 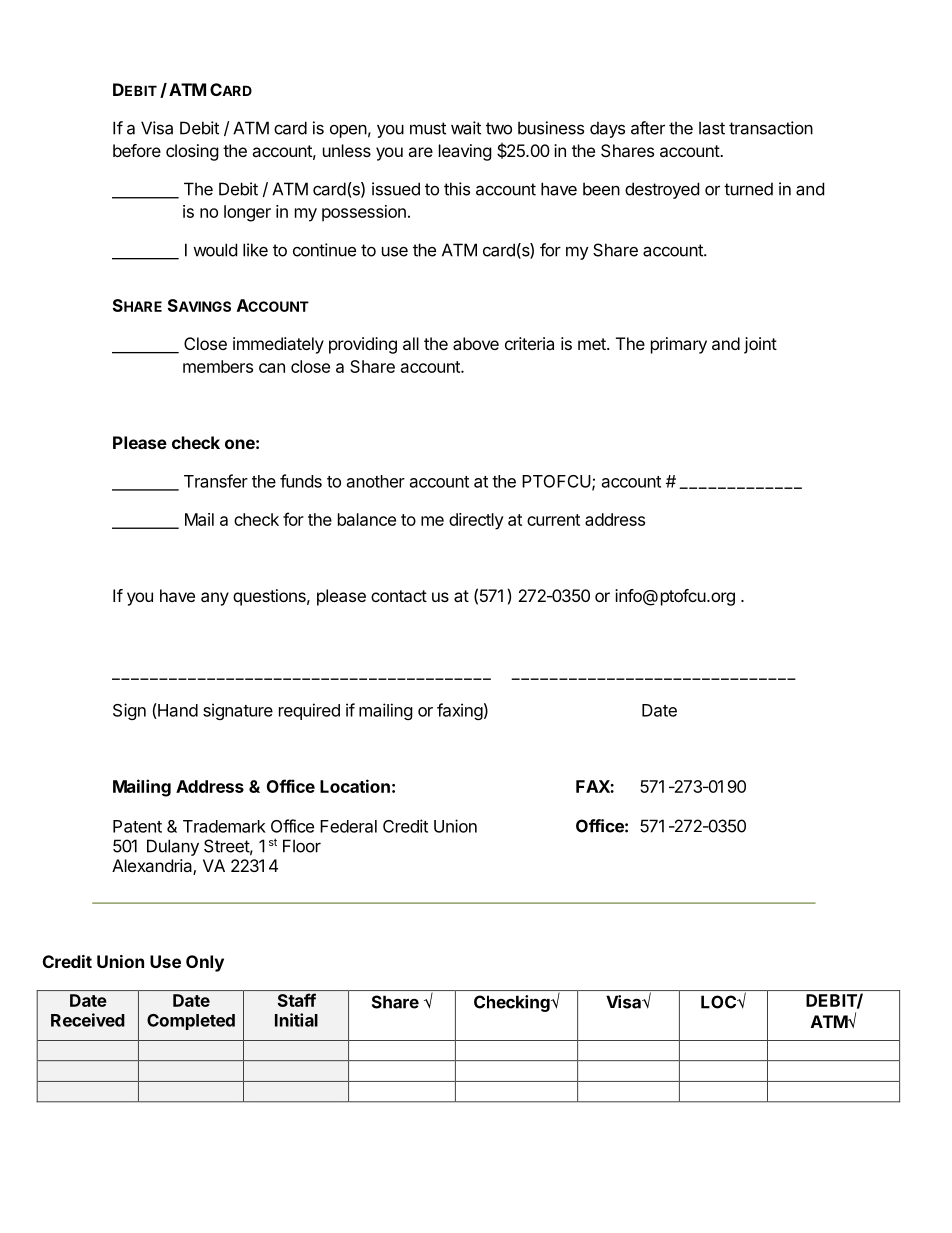 I want to click on contact, so click(x=399, y=596).
